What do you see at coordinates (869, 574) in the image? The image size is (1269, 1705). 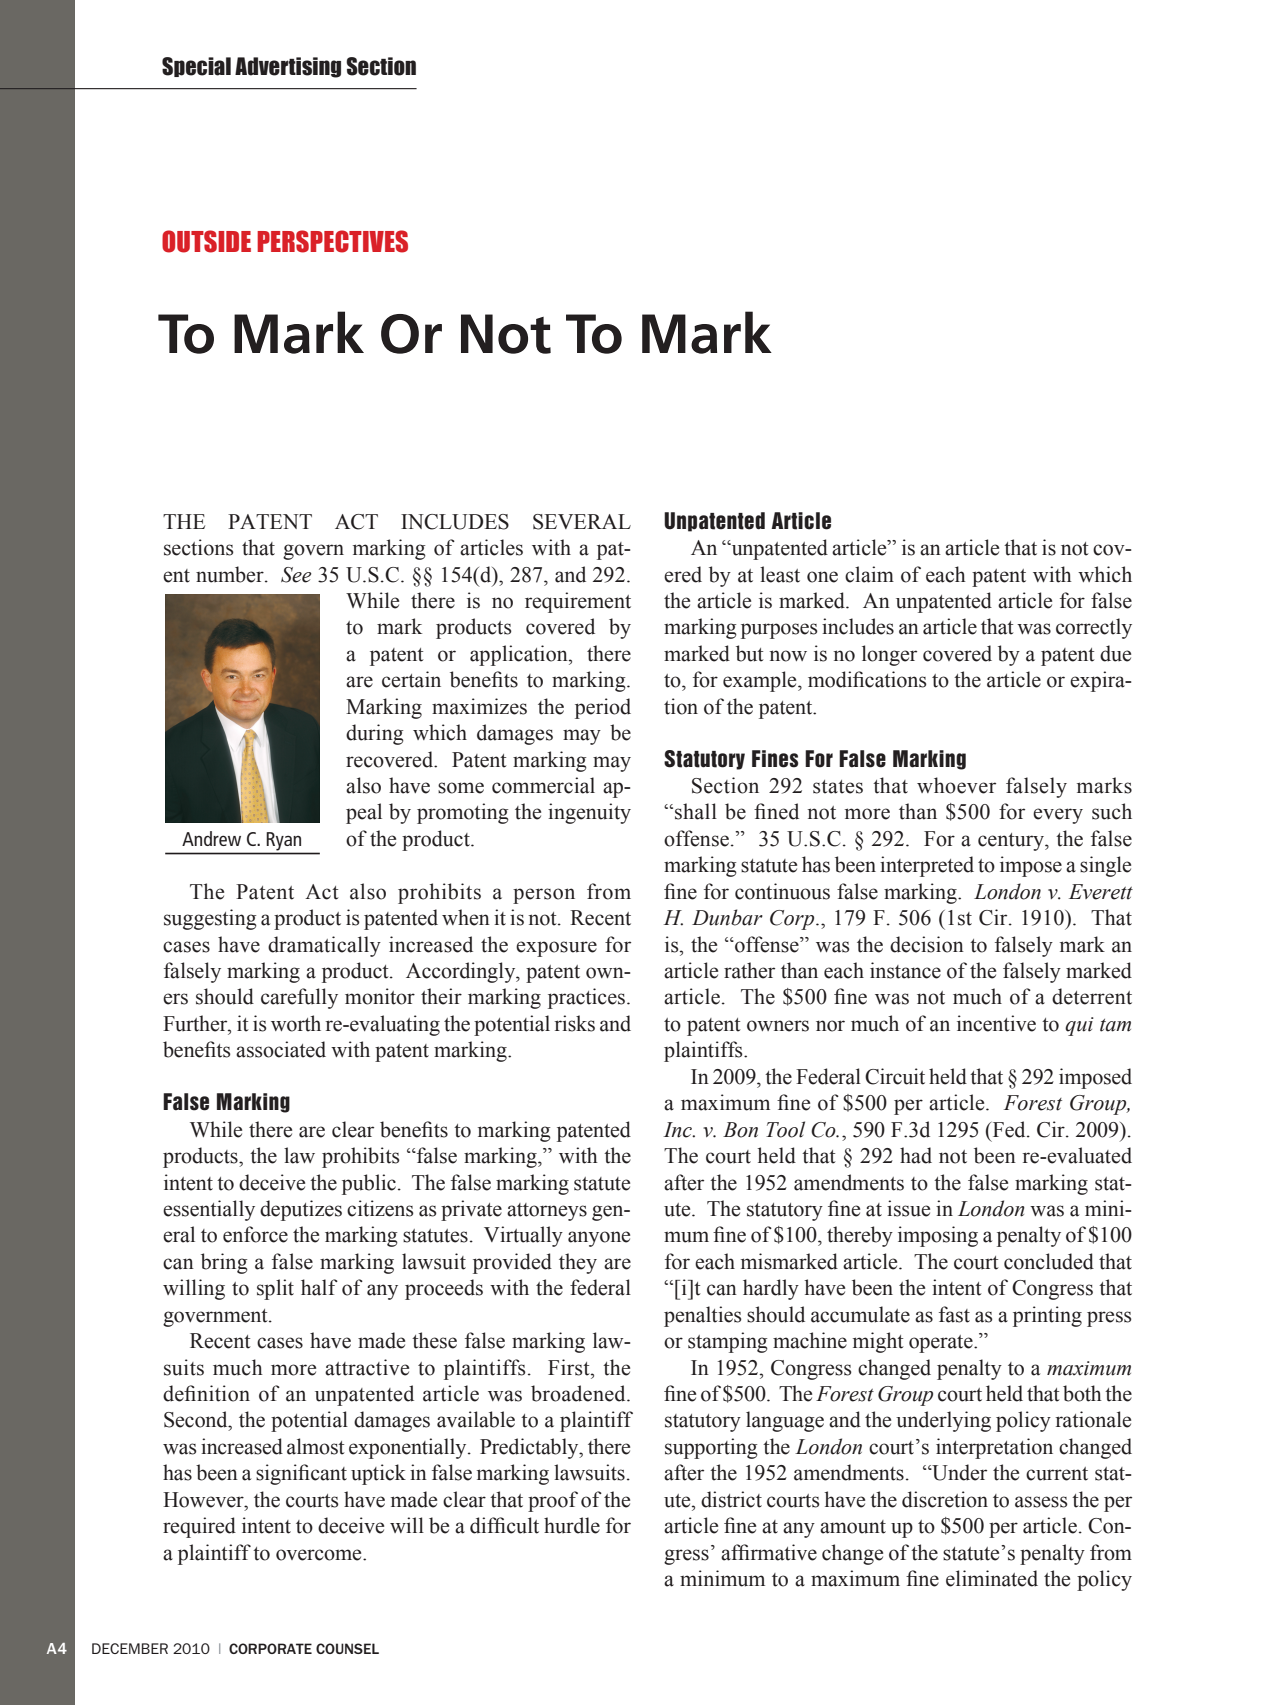 I see `claim` at bounding box center [869, 574].
